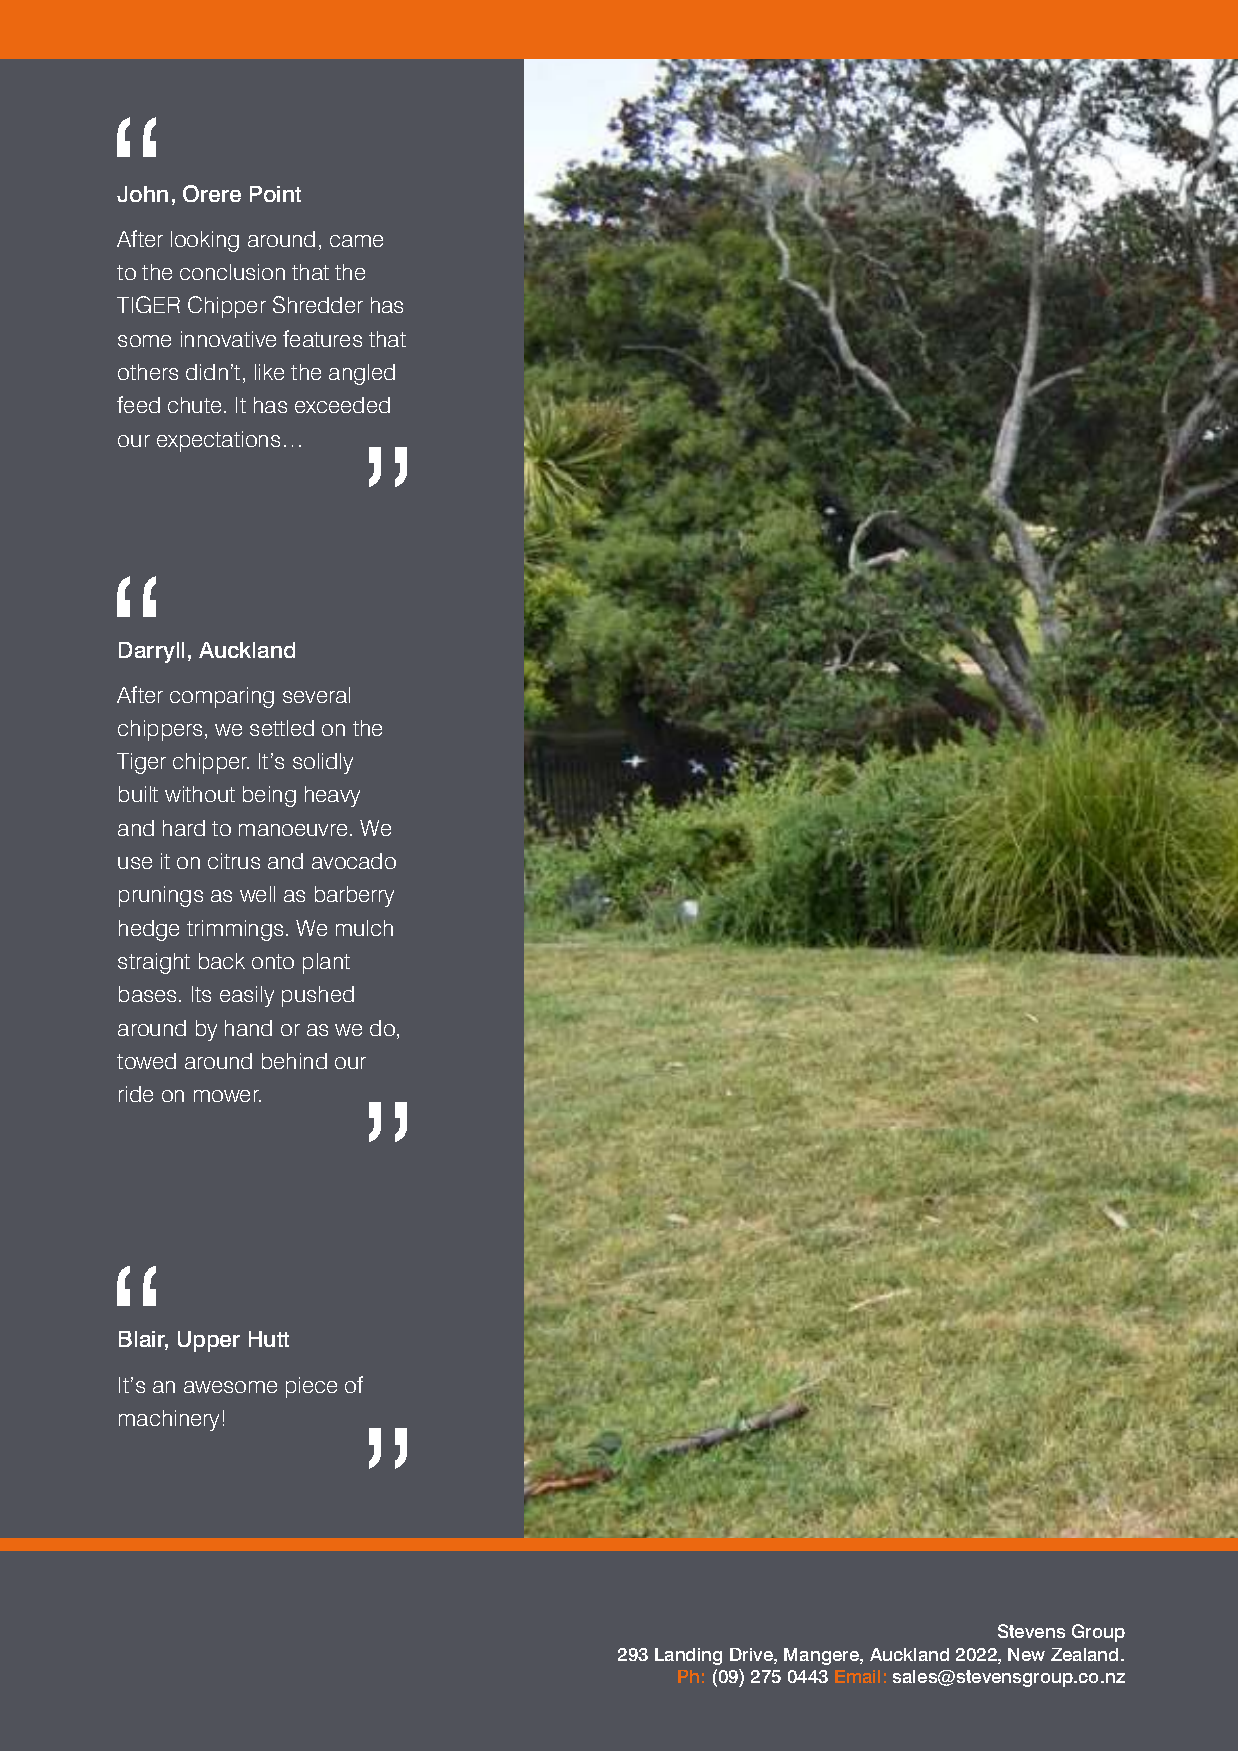  Describe the element at coordinates (364, 928) in the page. I see `mulch` at that location.
